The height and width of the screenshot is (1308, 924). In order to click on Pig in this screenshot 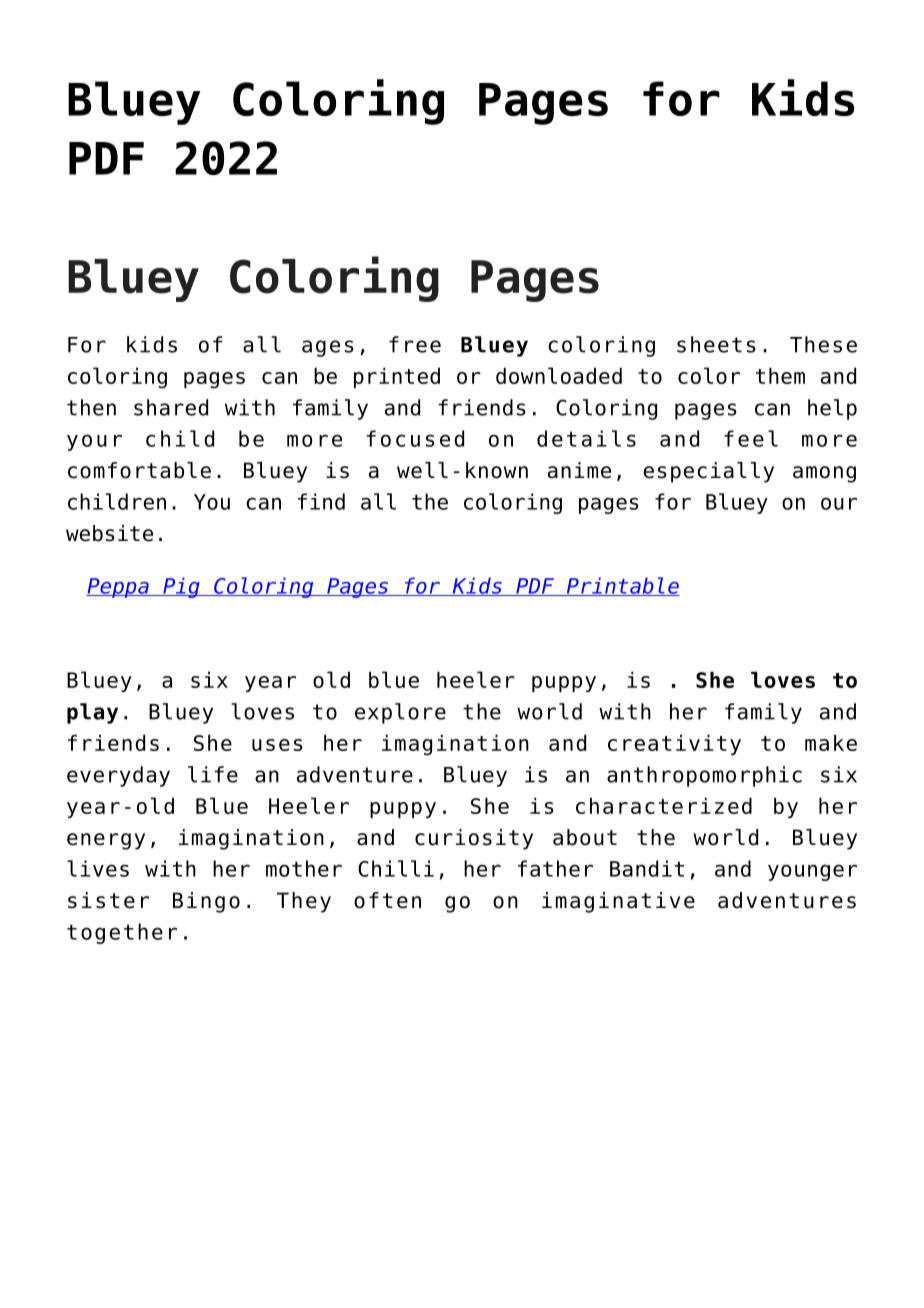, I will do `click(181, 587)`.
